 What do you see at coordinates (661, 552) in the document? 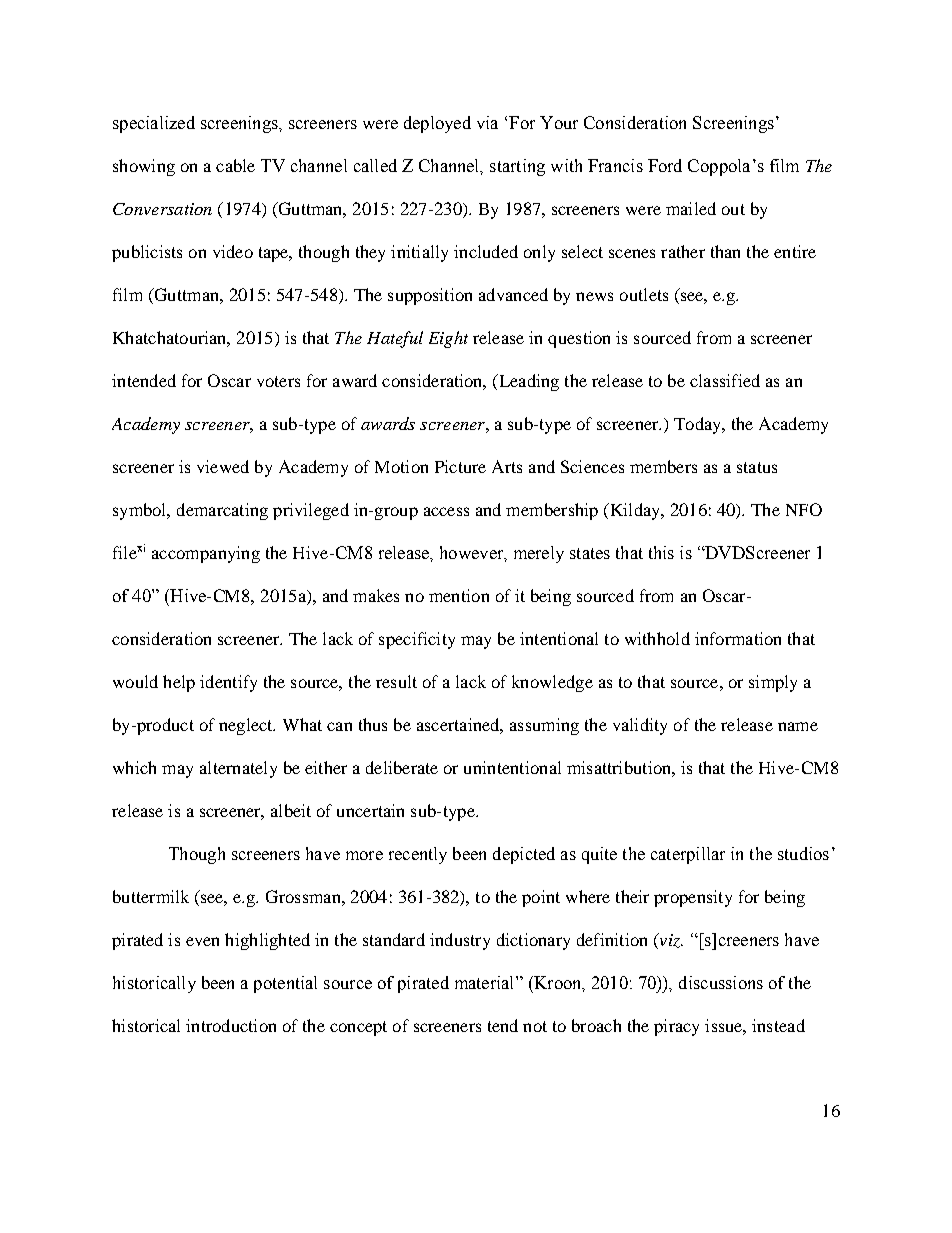
I see `this` at bounding box center [661, 552].
